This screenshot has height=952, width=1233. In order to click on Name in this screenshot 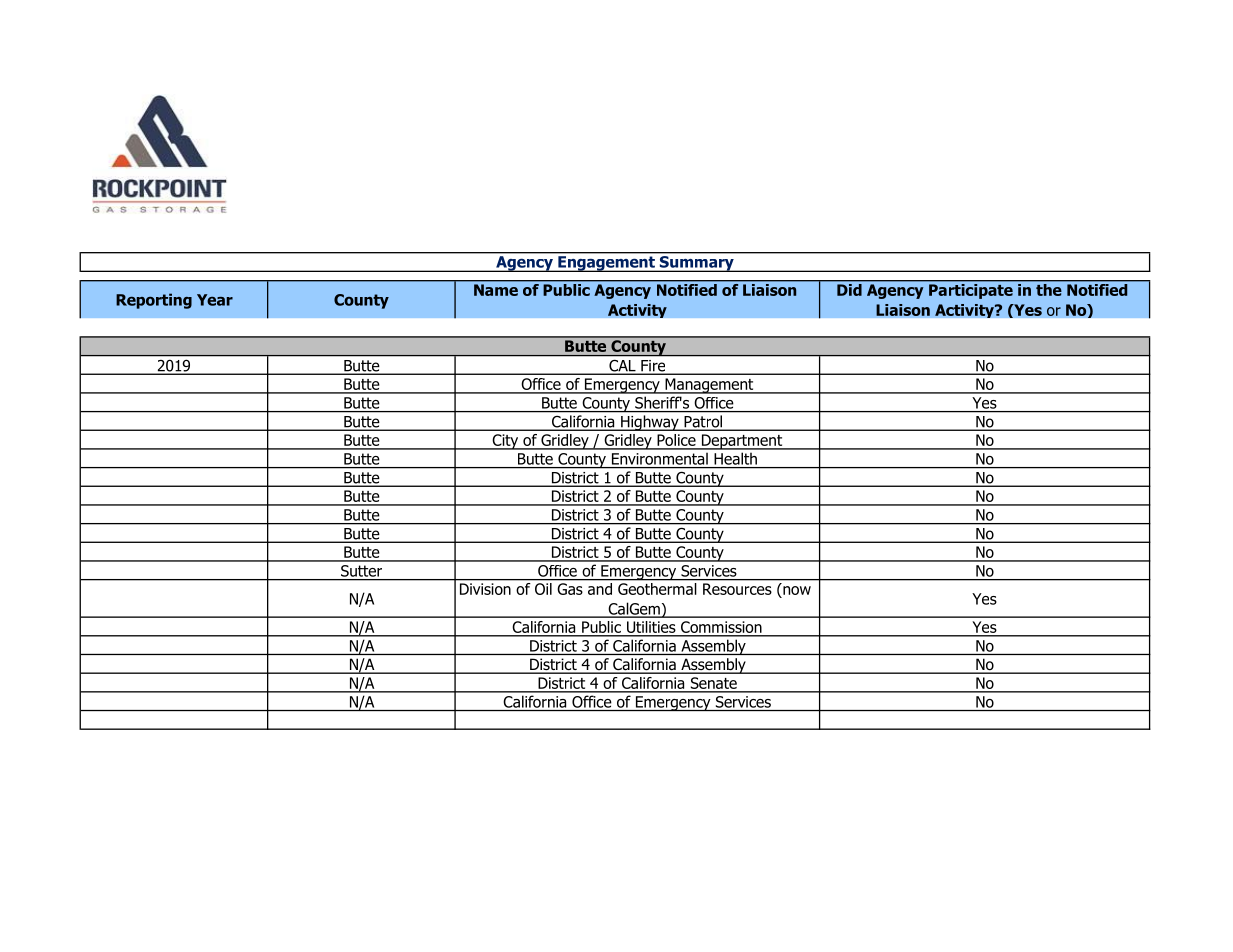, I will do `click(496, 290)`.
